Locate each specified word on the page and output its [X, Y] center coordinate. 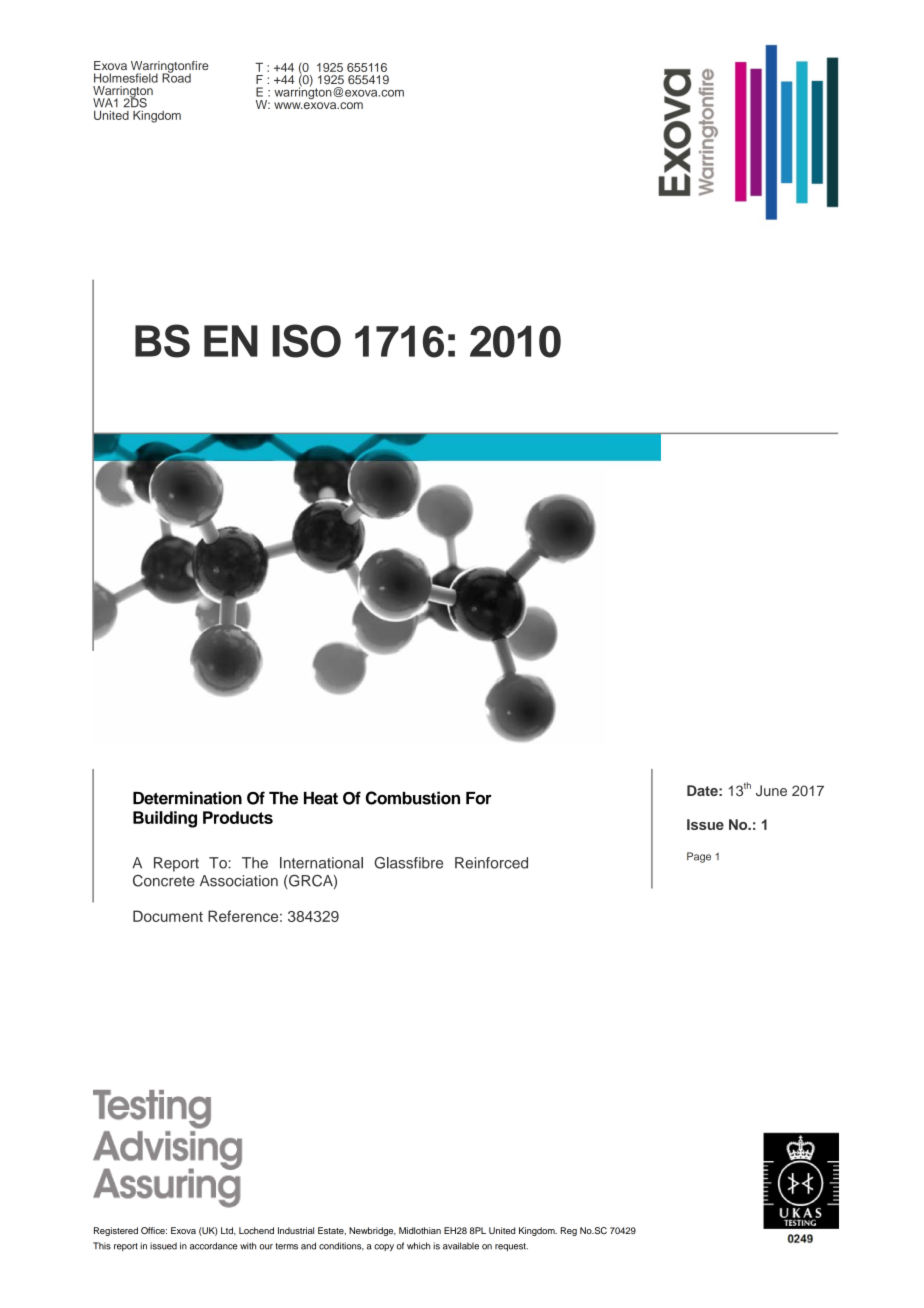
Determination [187, 798]
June [771, 790]
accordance [213, 1246]
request [511, 1247]
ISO [306, 341]
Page [699, 857]
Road [176, 77]
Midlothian [420, 1230]
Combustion [413, 798]
